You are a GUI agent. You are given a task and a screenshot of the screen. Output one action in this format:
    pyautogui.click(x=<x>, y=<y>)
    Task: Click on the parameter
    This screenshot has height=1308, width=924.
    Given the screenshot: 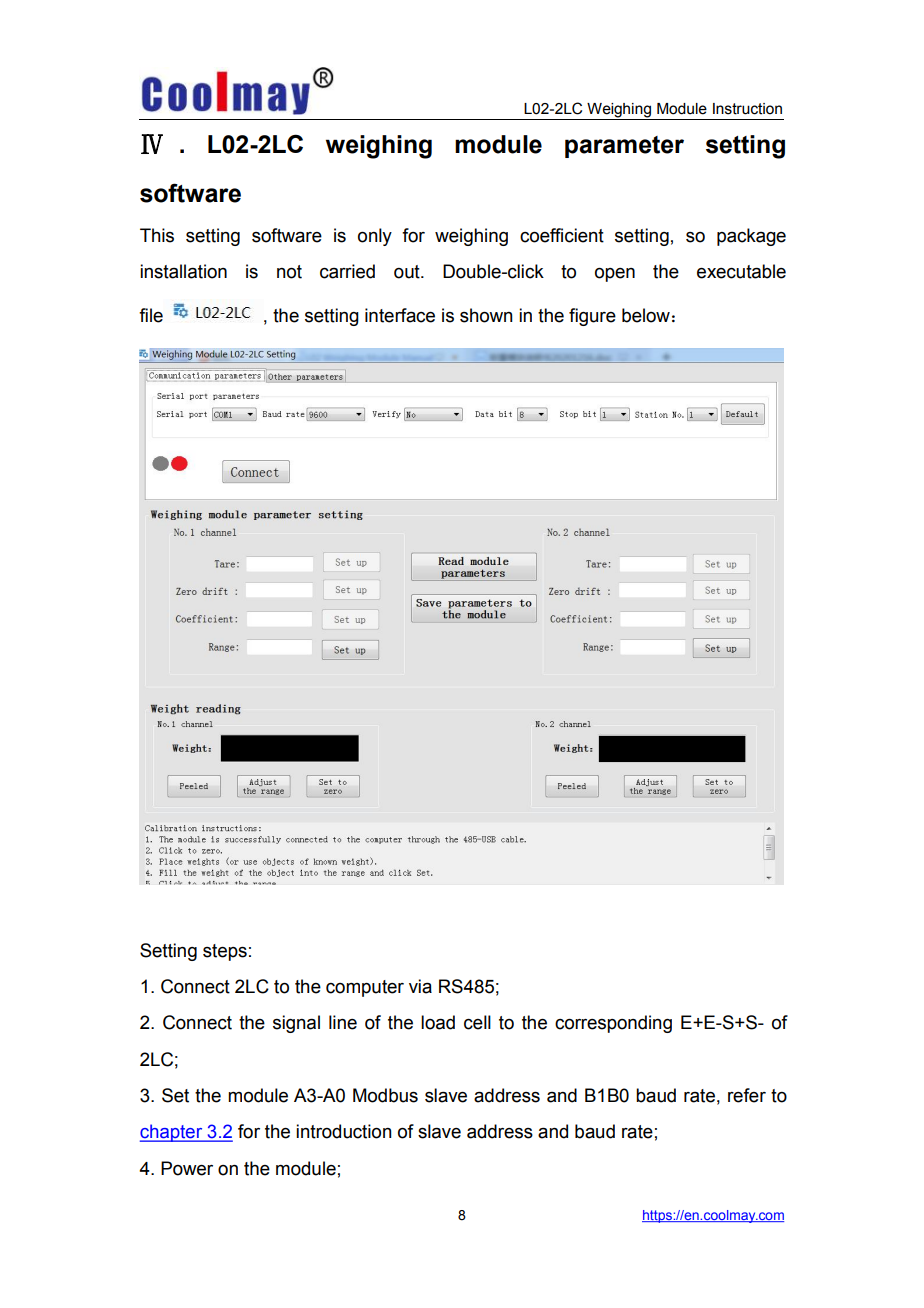 What is the action you would take?
    pyautogui.click(x=624, y=147)
